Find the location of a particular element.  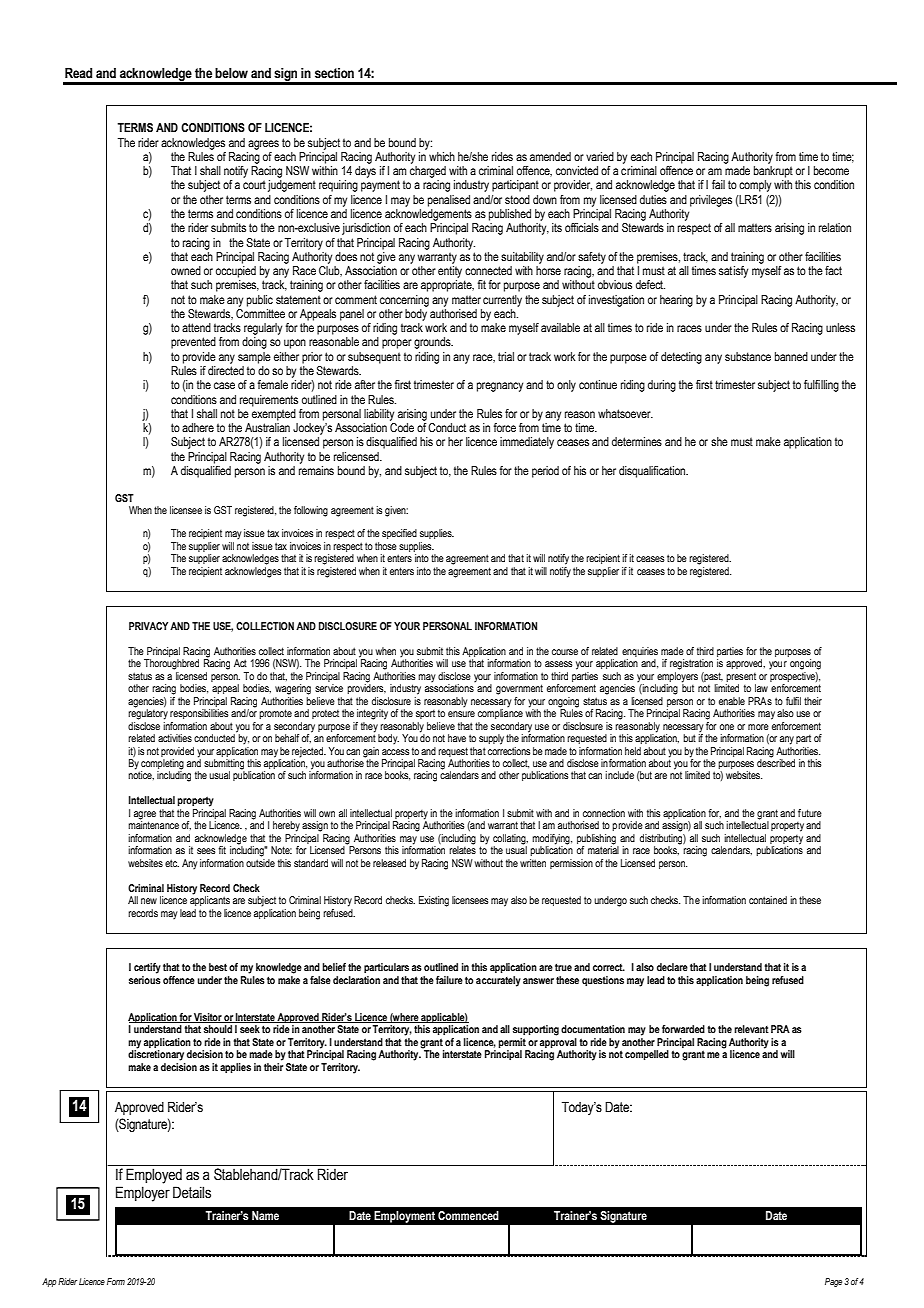

declare is located at coordinates (672, 967).
